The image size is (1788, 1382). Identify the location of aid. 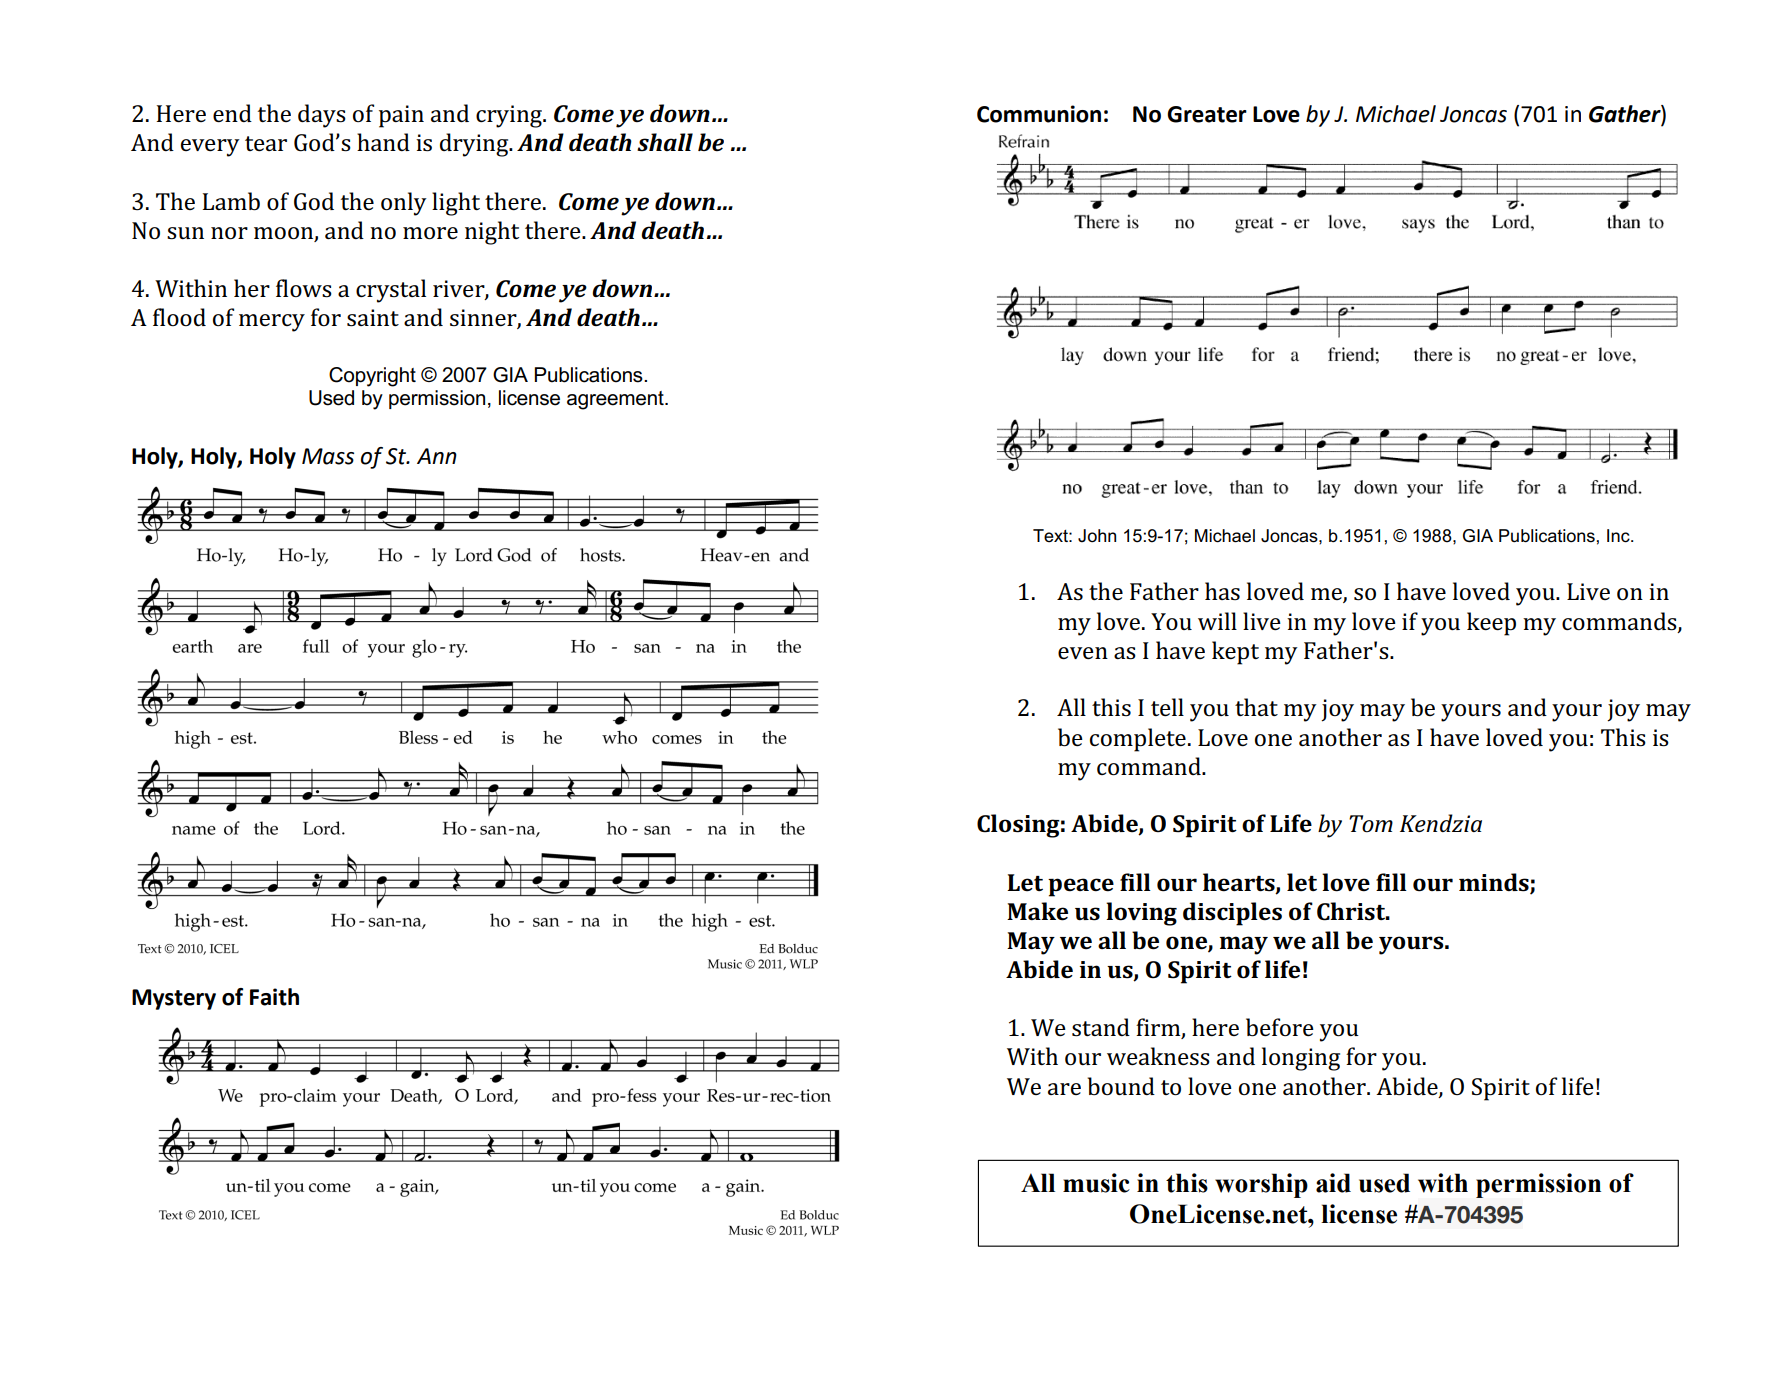
(1333, 1183).
